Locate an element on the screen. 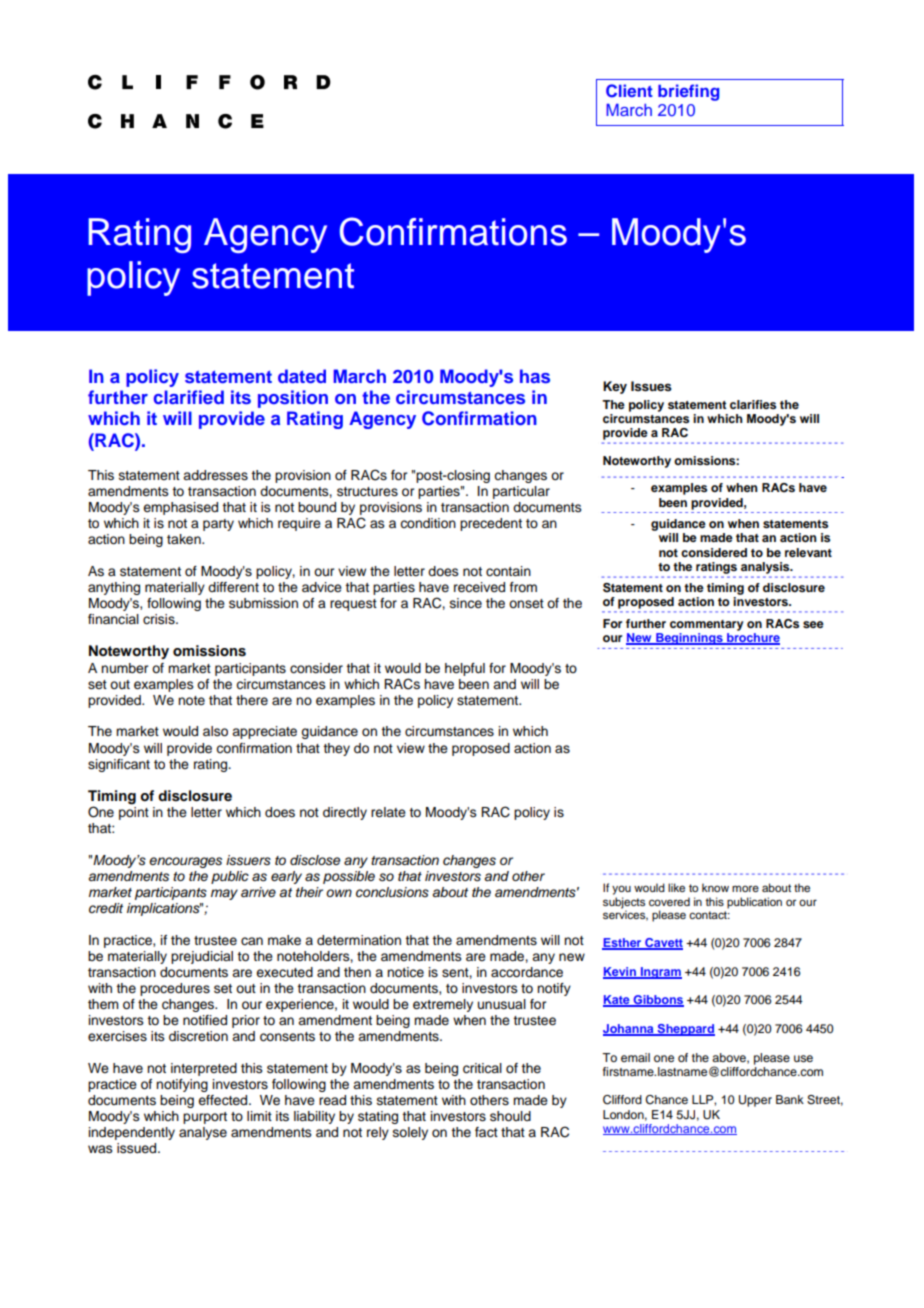 The image size is (924, 1308). briefing is located at coordinates (689, 92).
